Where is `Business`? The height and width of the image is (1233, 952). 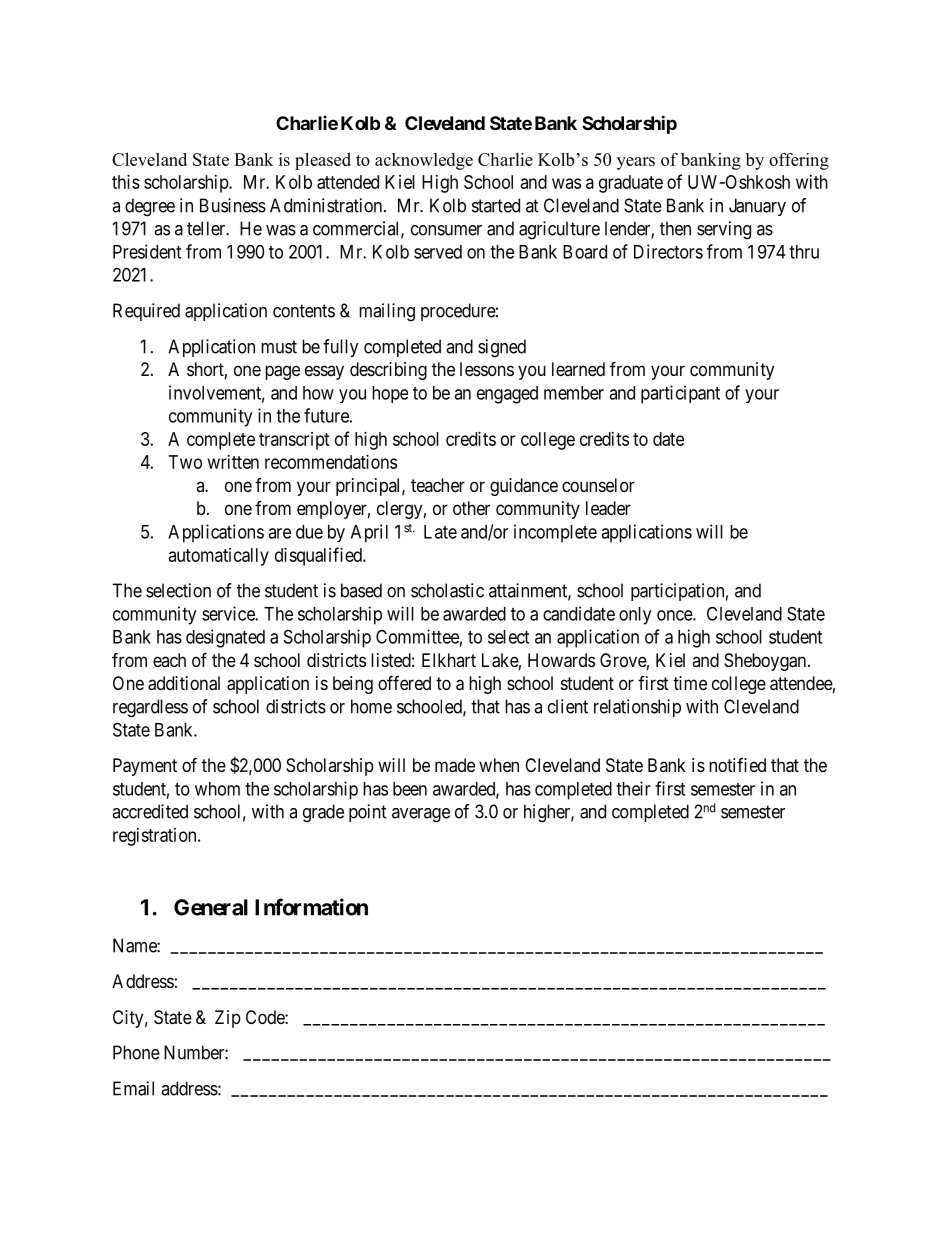 Business is located at coordinates (233, 205).
